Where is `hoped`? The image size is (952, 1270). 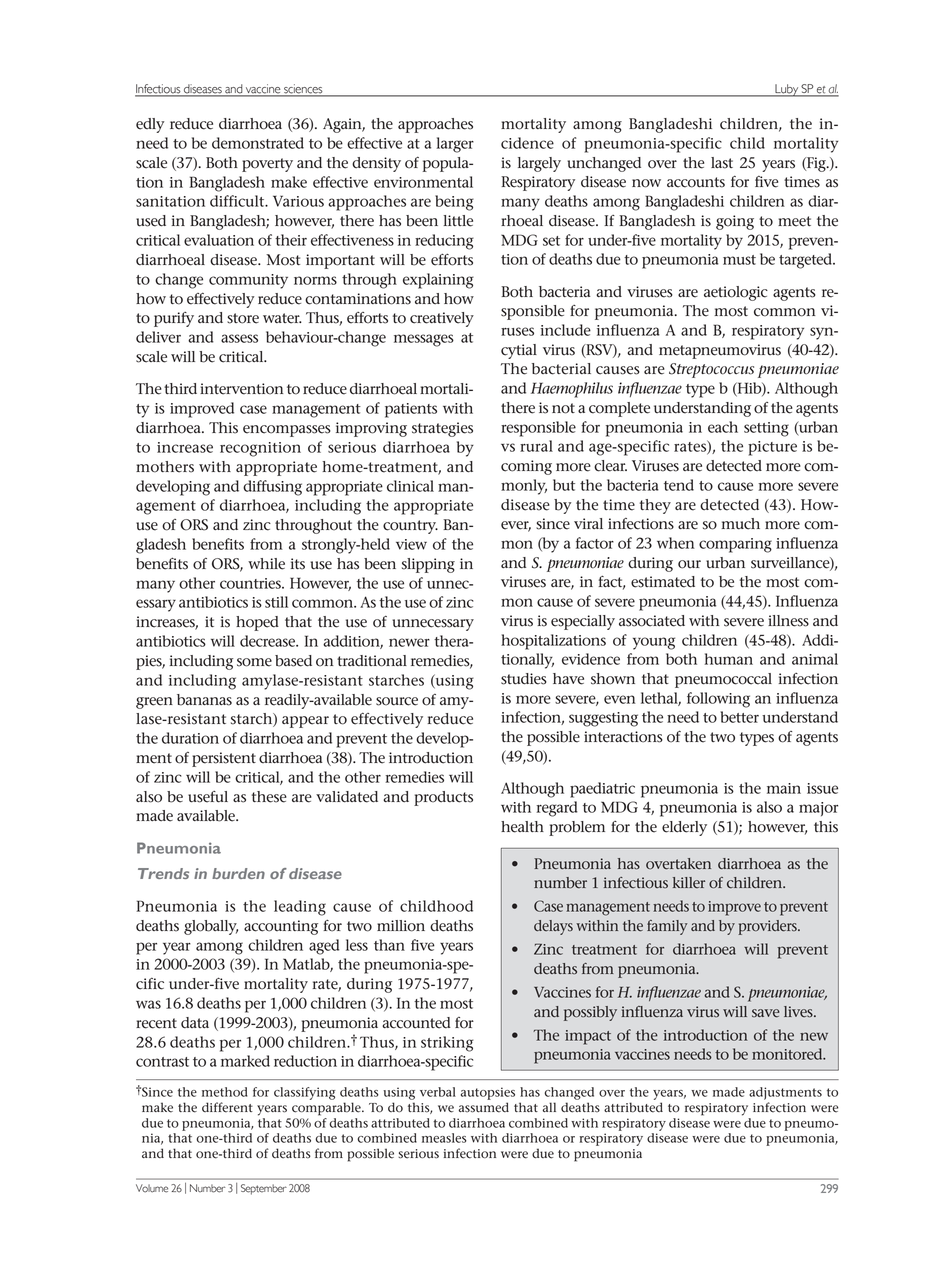
hoped is located at coordinates (257, 623).
